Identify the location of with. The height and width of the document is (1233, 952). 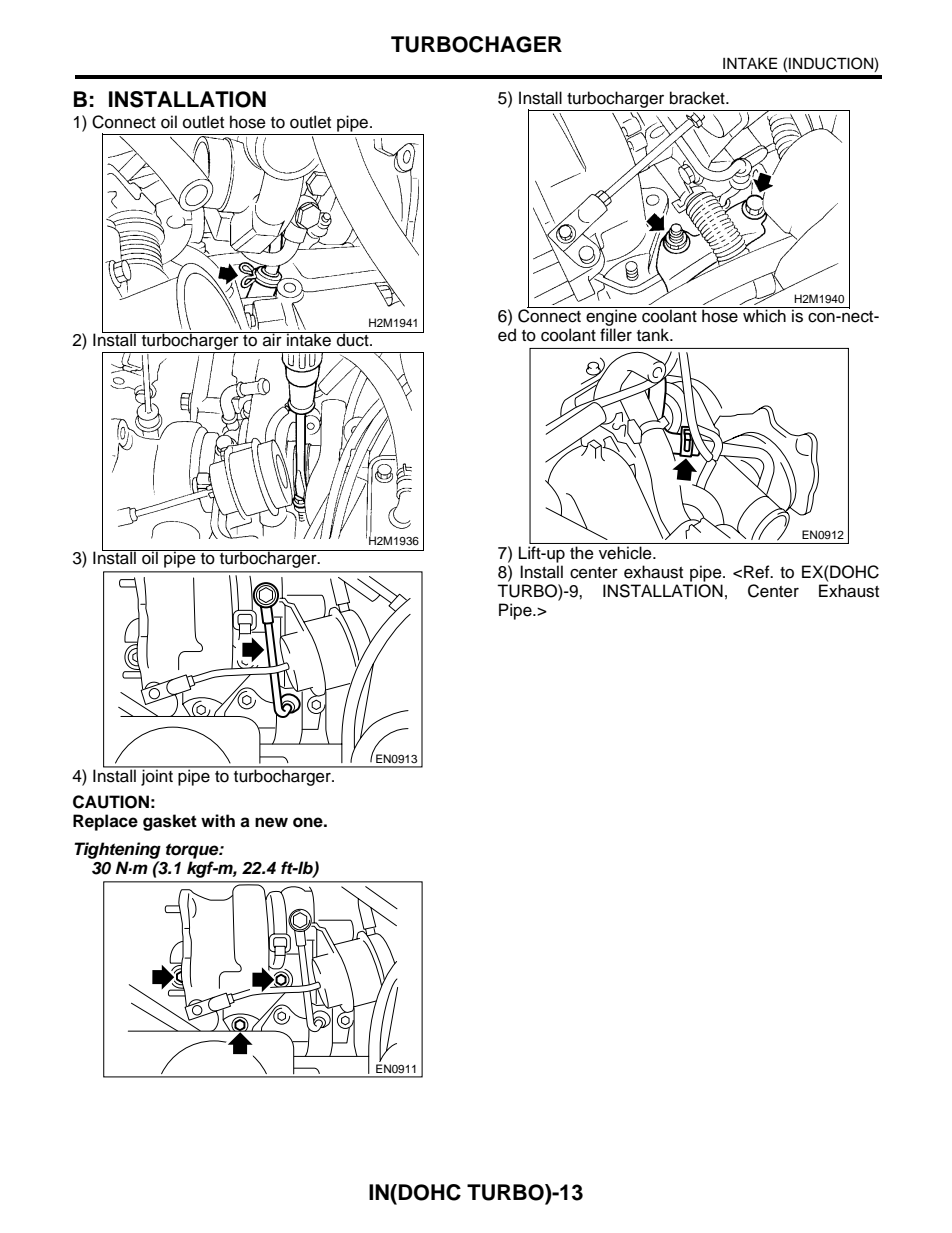
(218, 820).
